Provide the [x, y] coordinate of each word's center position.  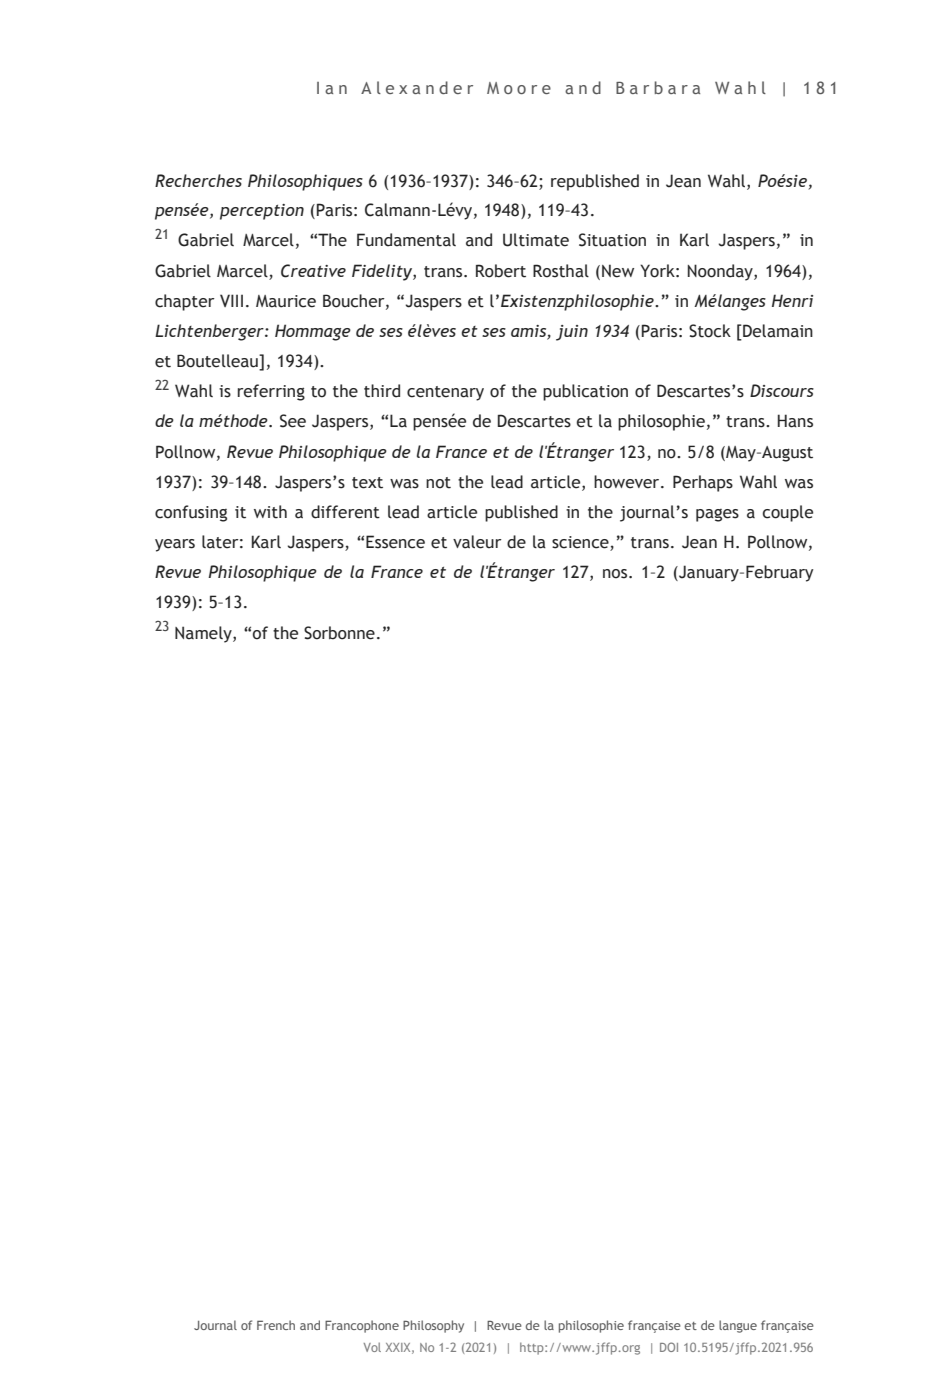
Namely [204, 634]
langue [738, 1326]
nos [616, 574]
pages [717, 515]
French [276, 1325]
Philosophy [433, 1326]
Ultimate [536, 240]
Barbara [658, 87]
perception [262, 212]
